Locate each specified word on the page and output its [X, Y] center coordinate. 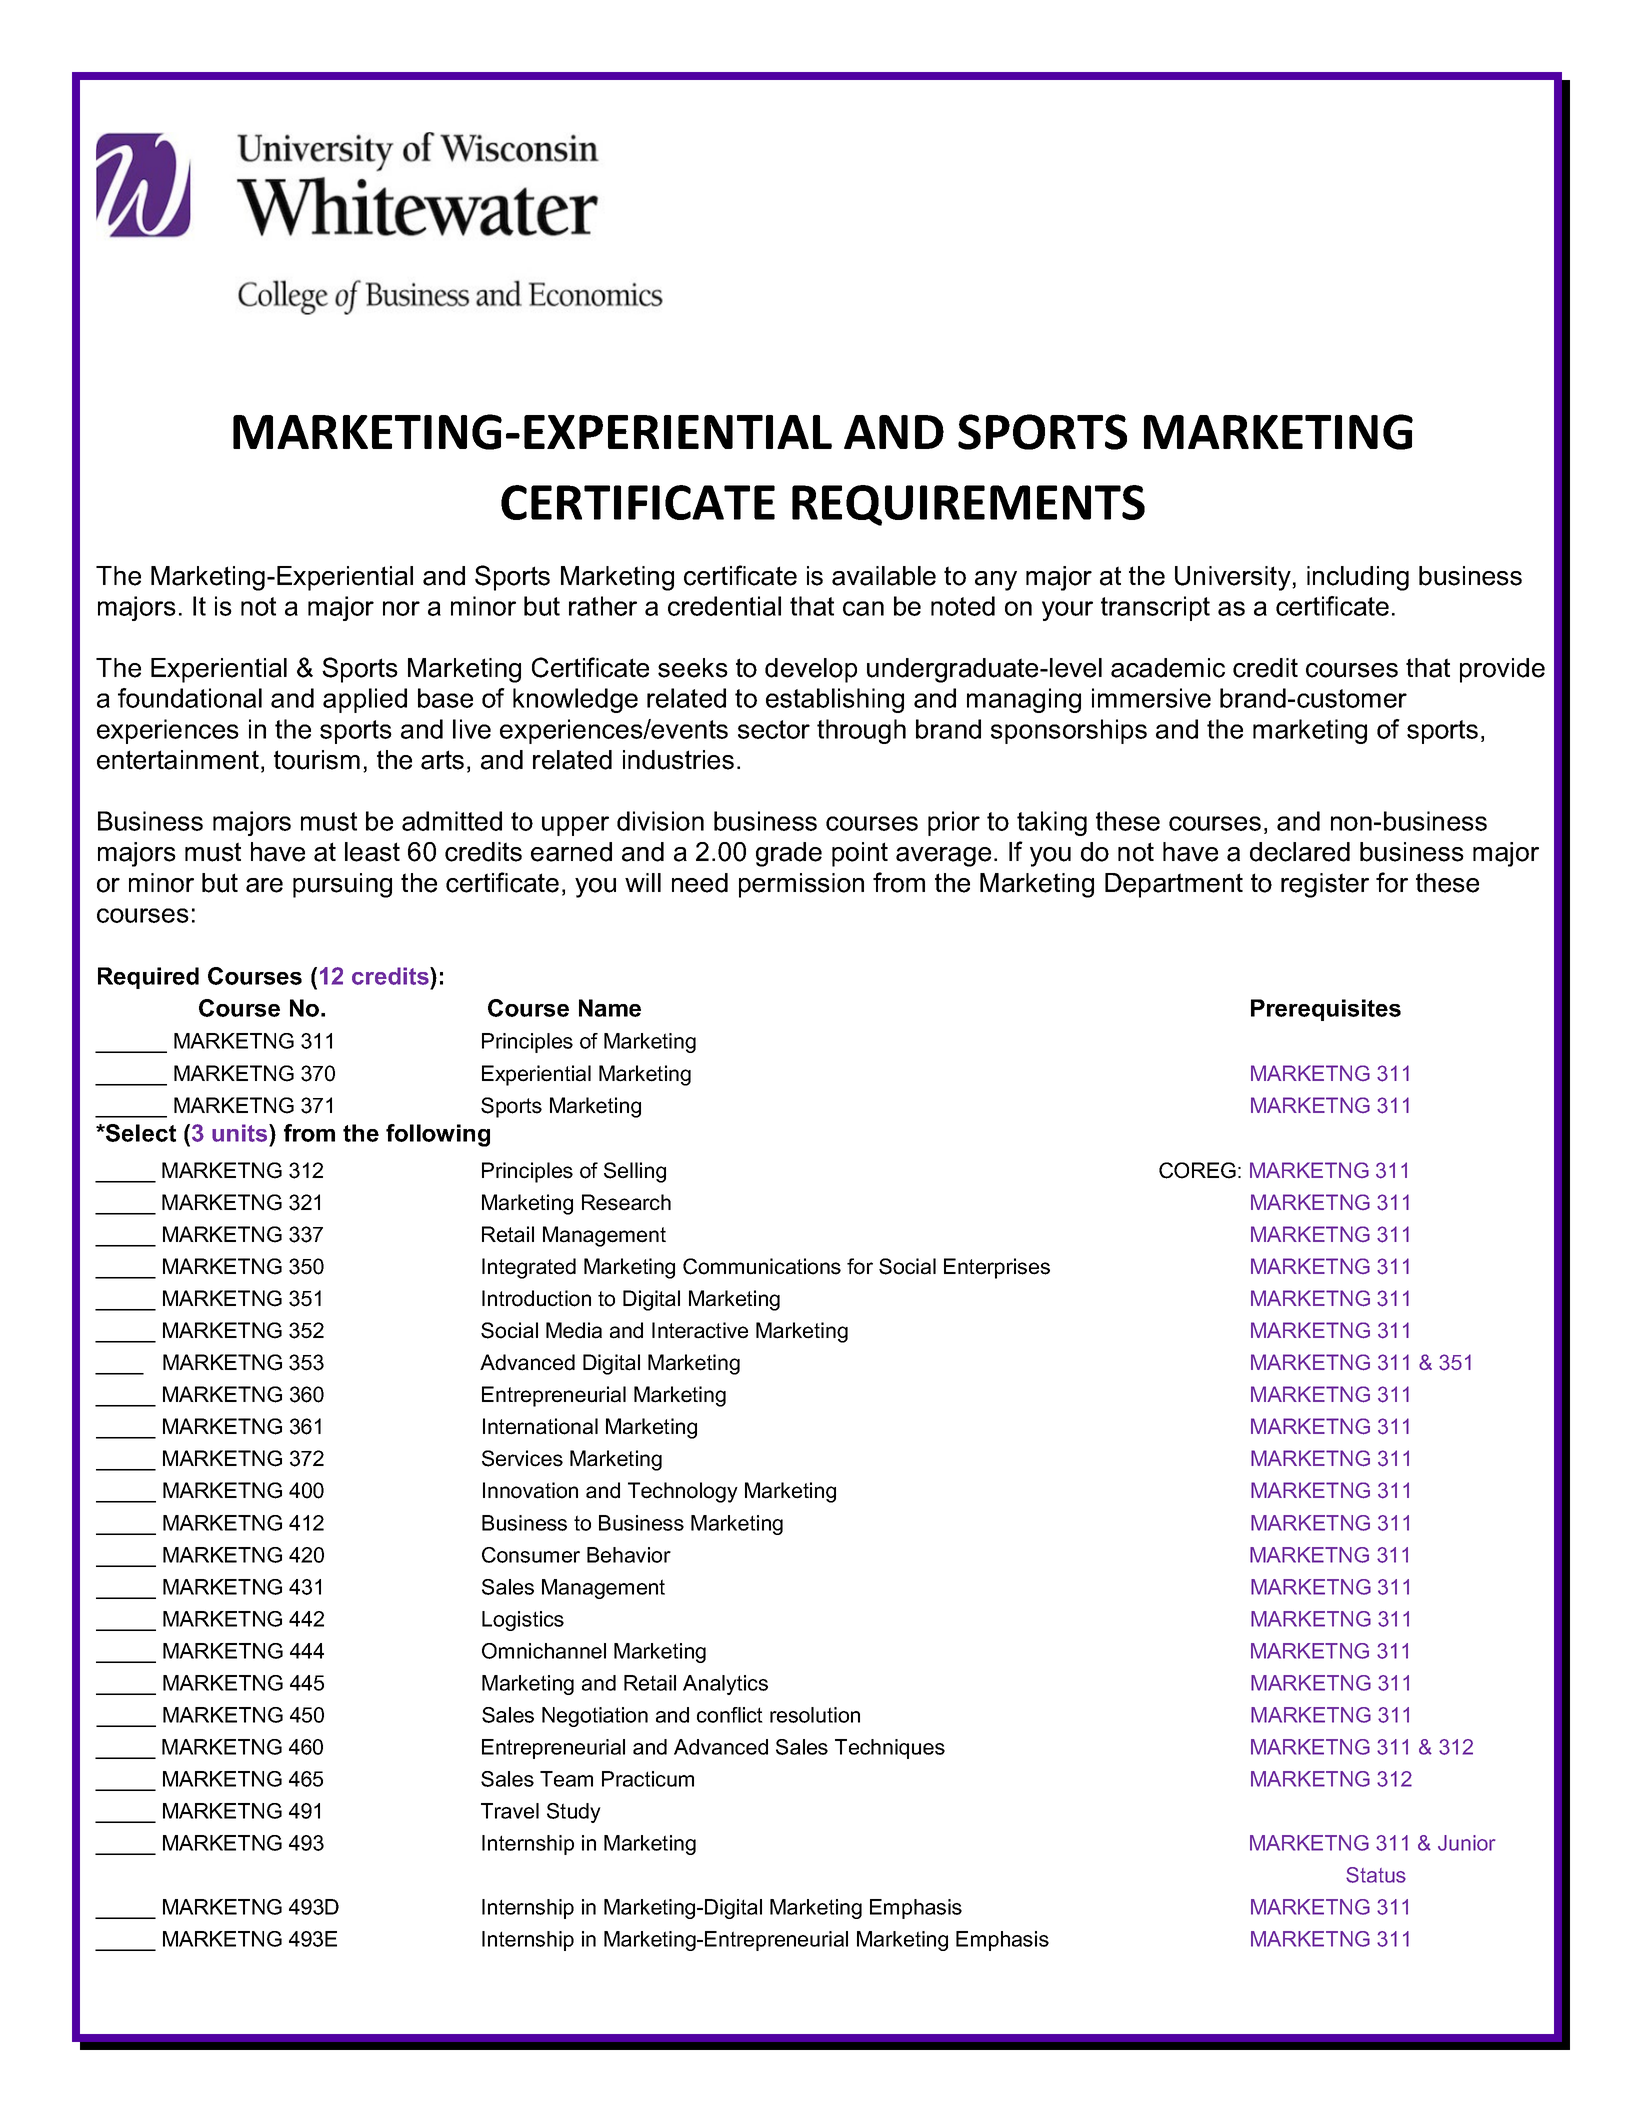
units [241, 1133]
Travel [510, 1811]
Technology [683, 1492]
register [1325, 885]
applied [365, 700]
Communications [762, 1266]
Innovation [530, 1490]
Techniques [890, 1749]
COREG [1197, 1170]
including [1358, 578]
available [884, 576]
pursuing [342, 885]
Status [1376, 1875]
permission [801, 885]
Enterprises [997, 1268]
